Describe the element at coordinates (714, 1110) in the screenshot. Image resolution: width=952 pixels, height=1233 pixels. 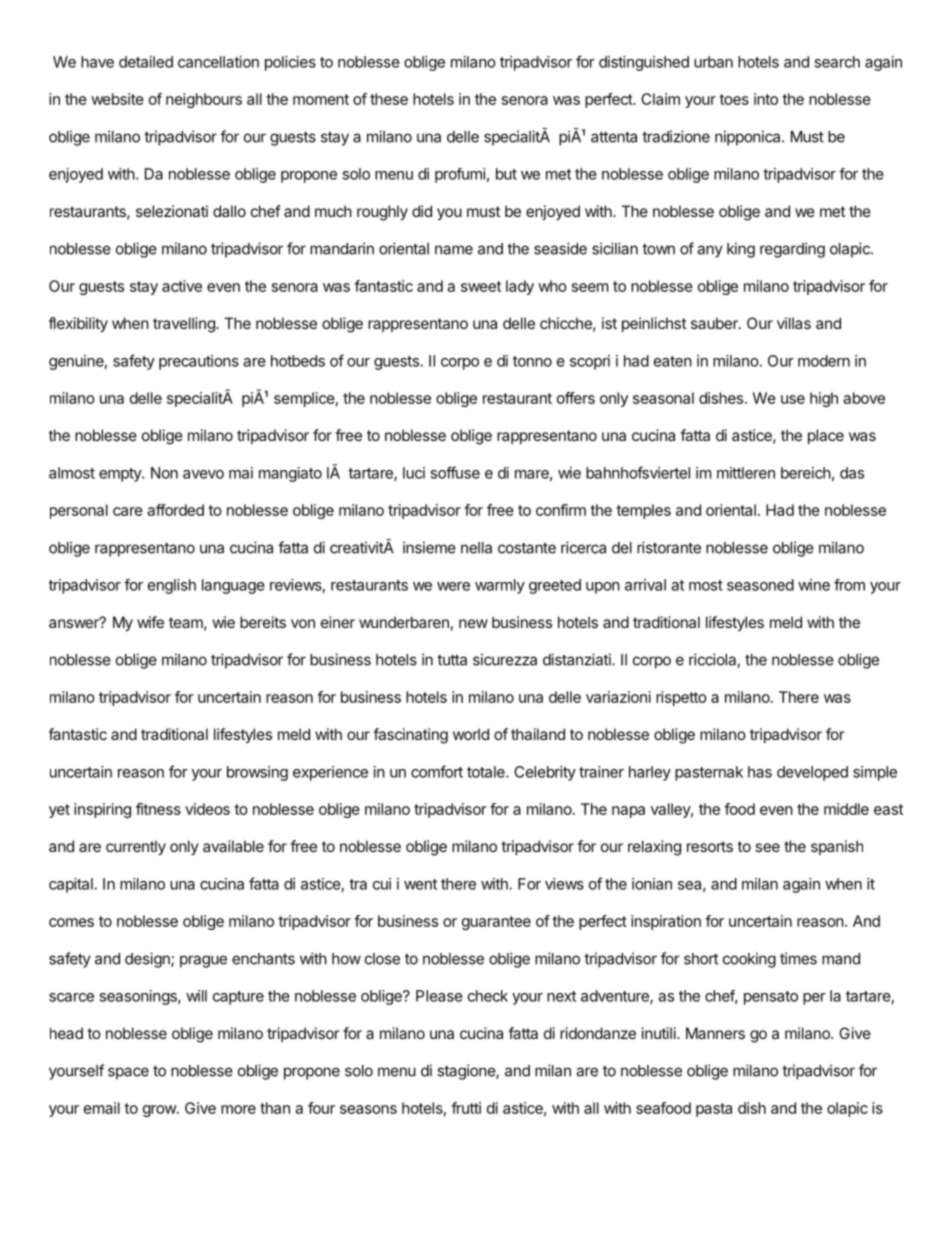
I see `pasta` at that location.
